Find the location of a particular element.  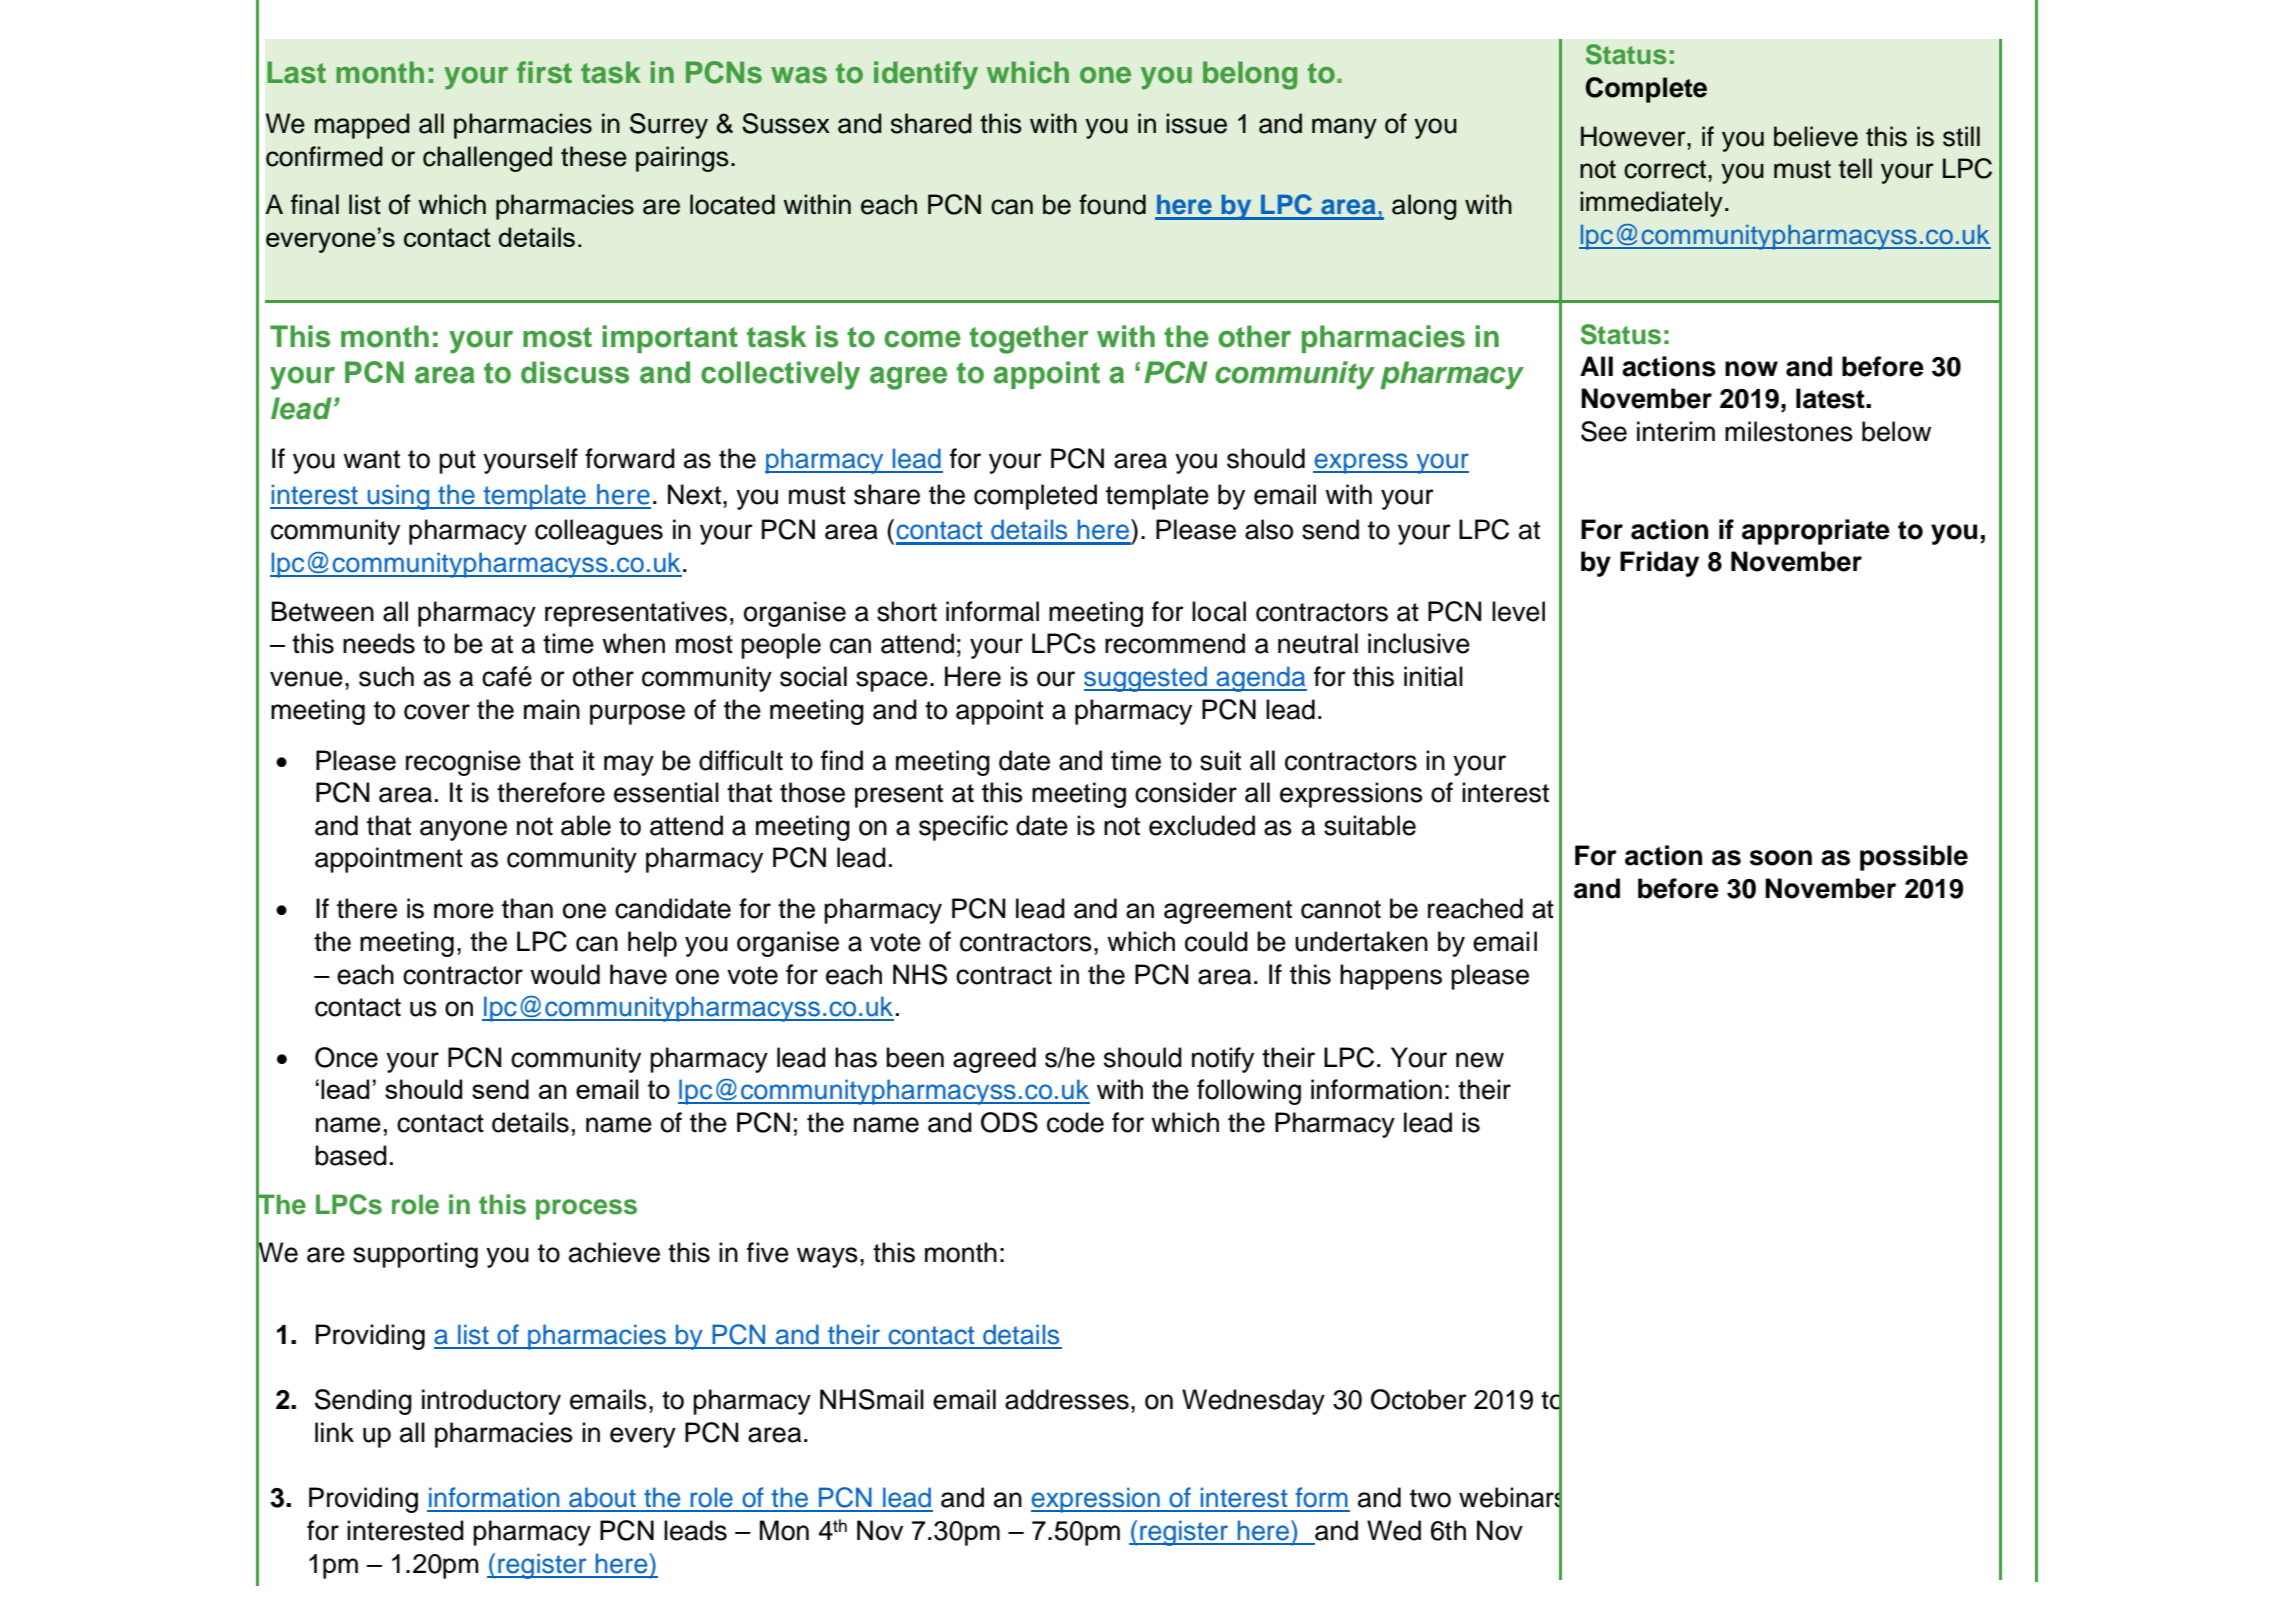

introductory is located at coordinates (491, 1402).
